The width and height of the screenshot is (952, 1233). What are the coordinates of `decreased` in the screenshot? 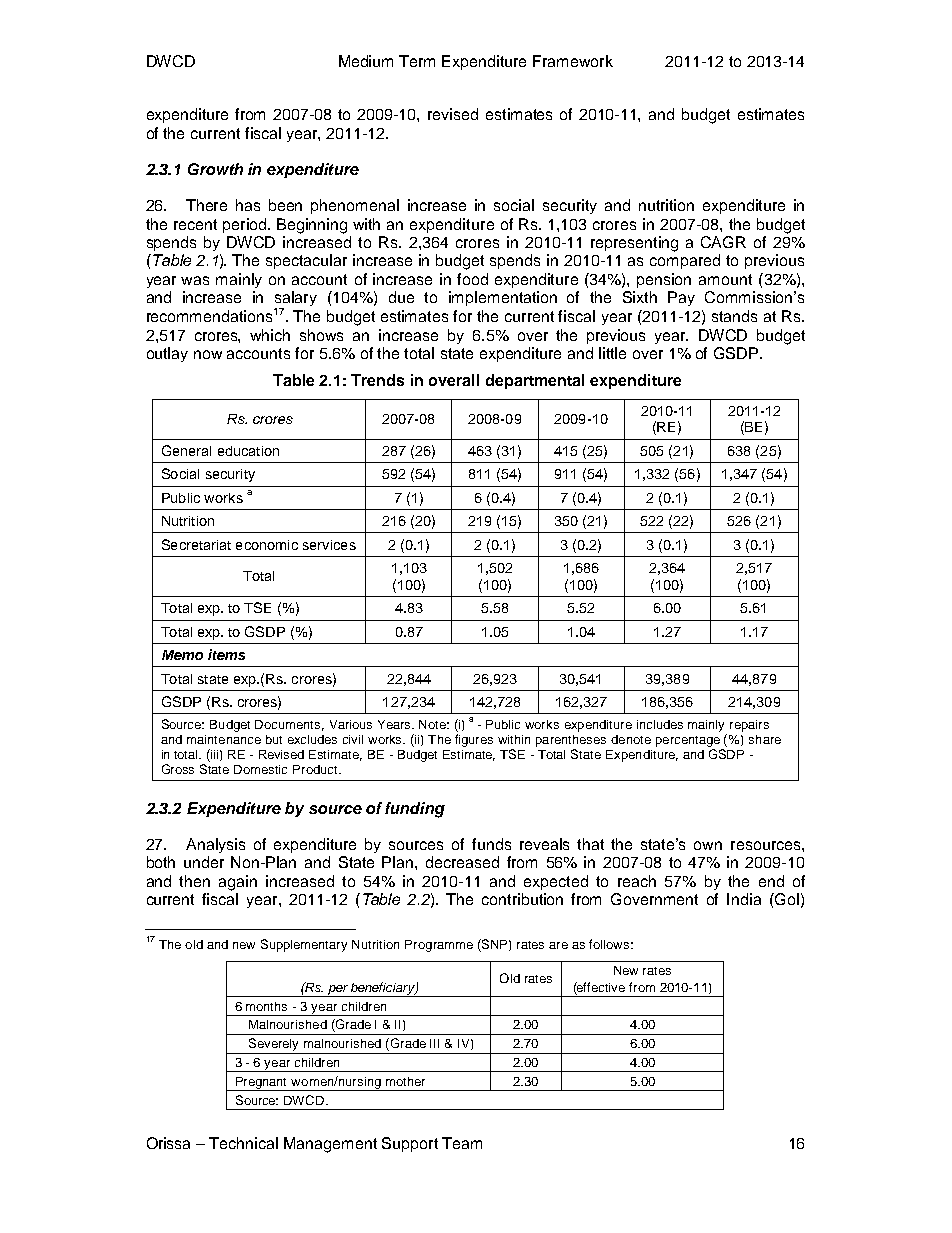 It's located at (462, 862).
